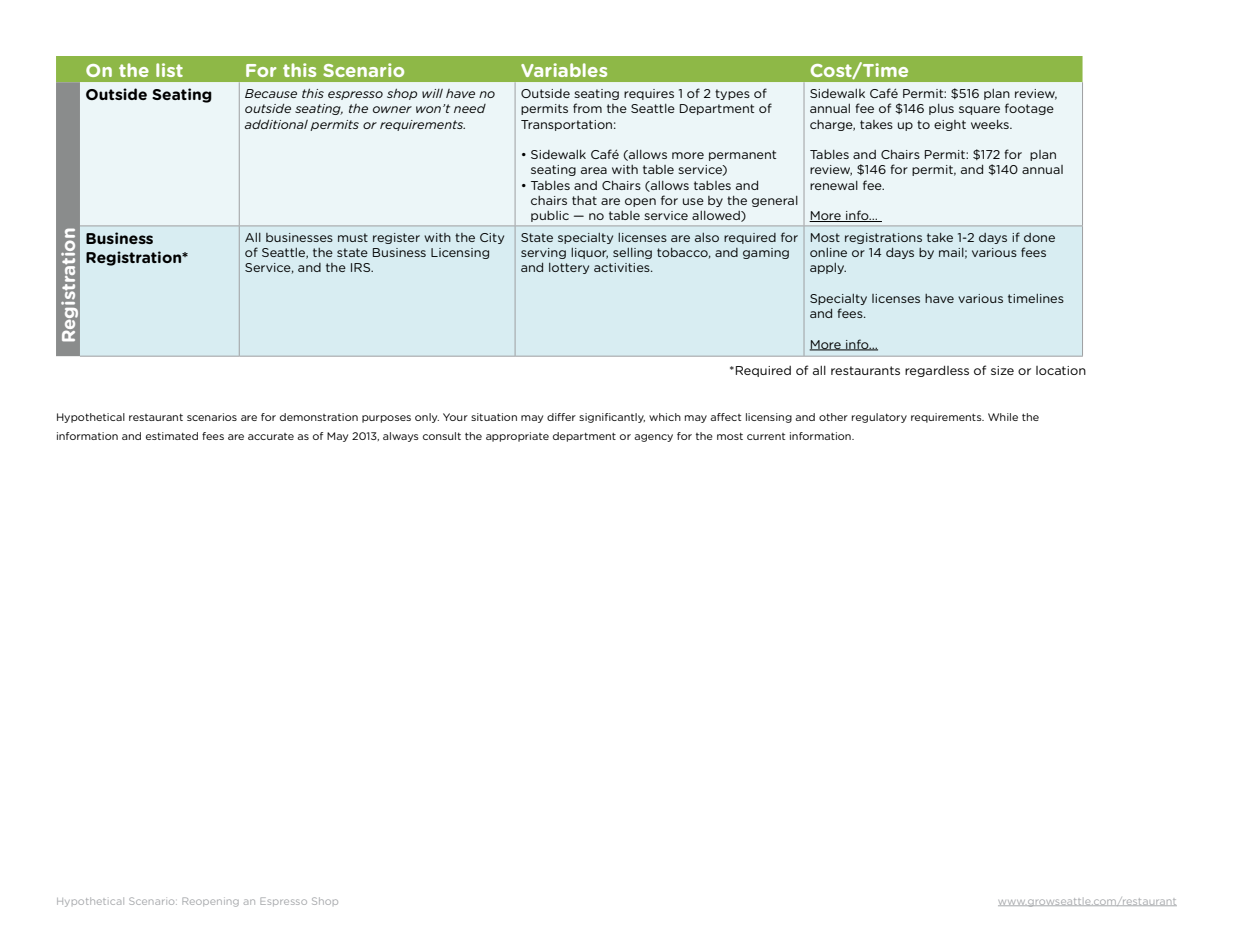 The height and width of the screenshot is (952, 1233). Describe the element at coordinates (941, 109) in the screenshot. I see `plus` at that location.
